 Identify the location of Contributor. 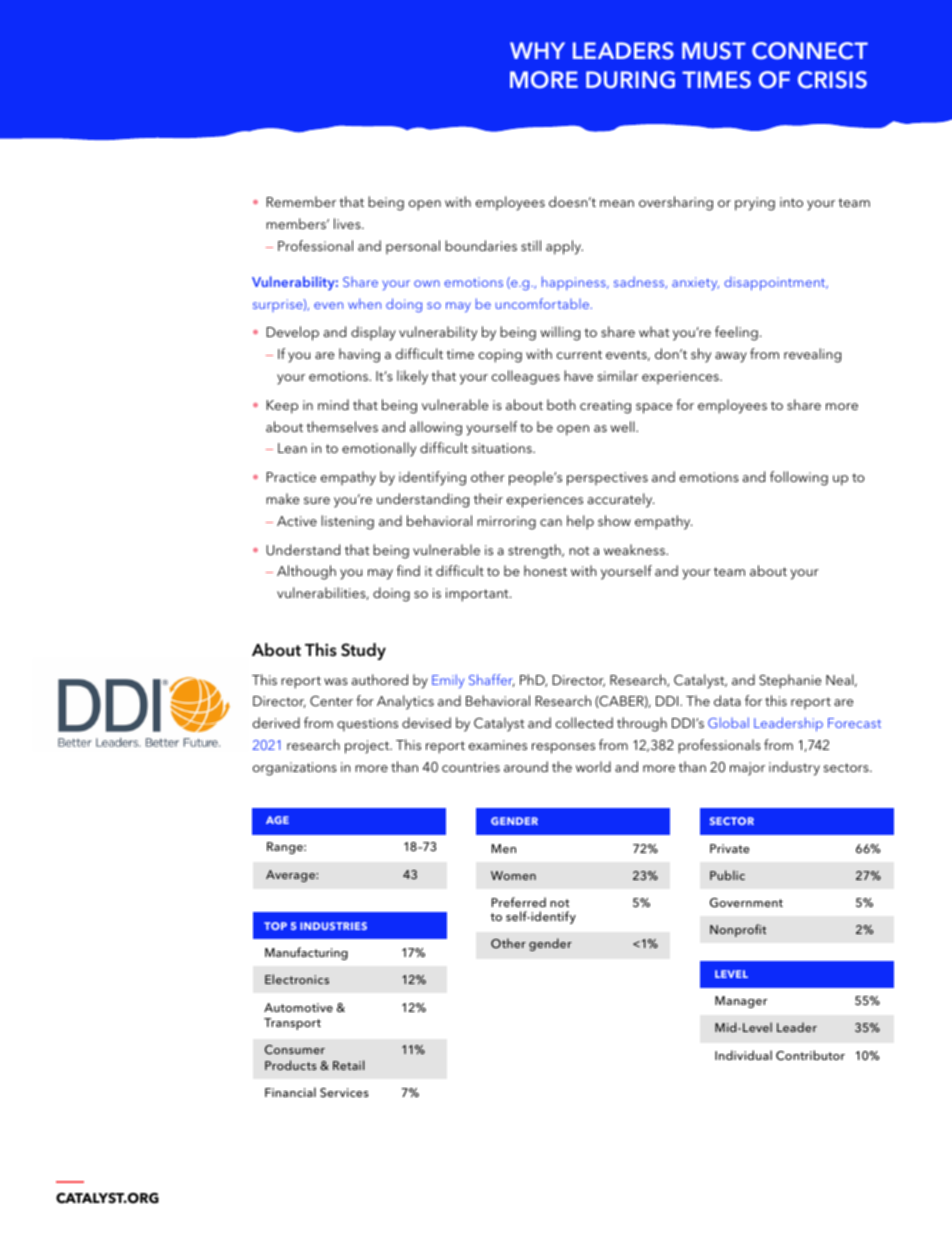
(810, 1055).
